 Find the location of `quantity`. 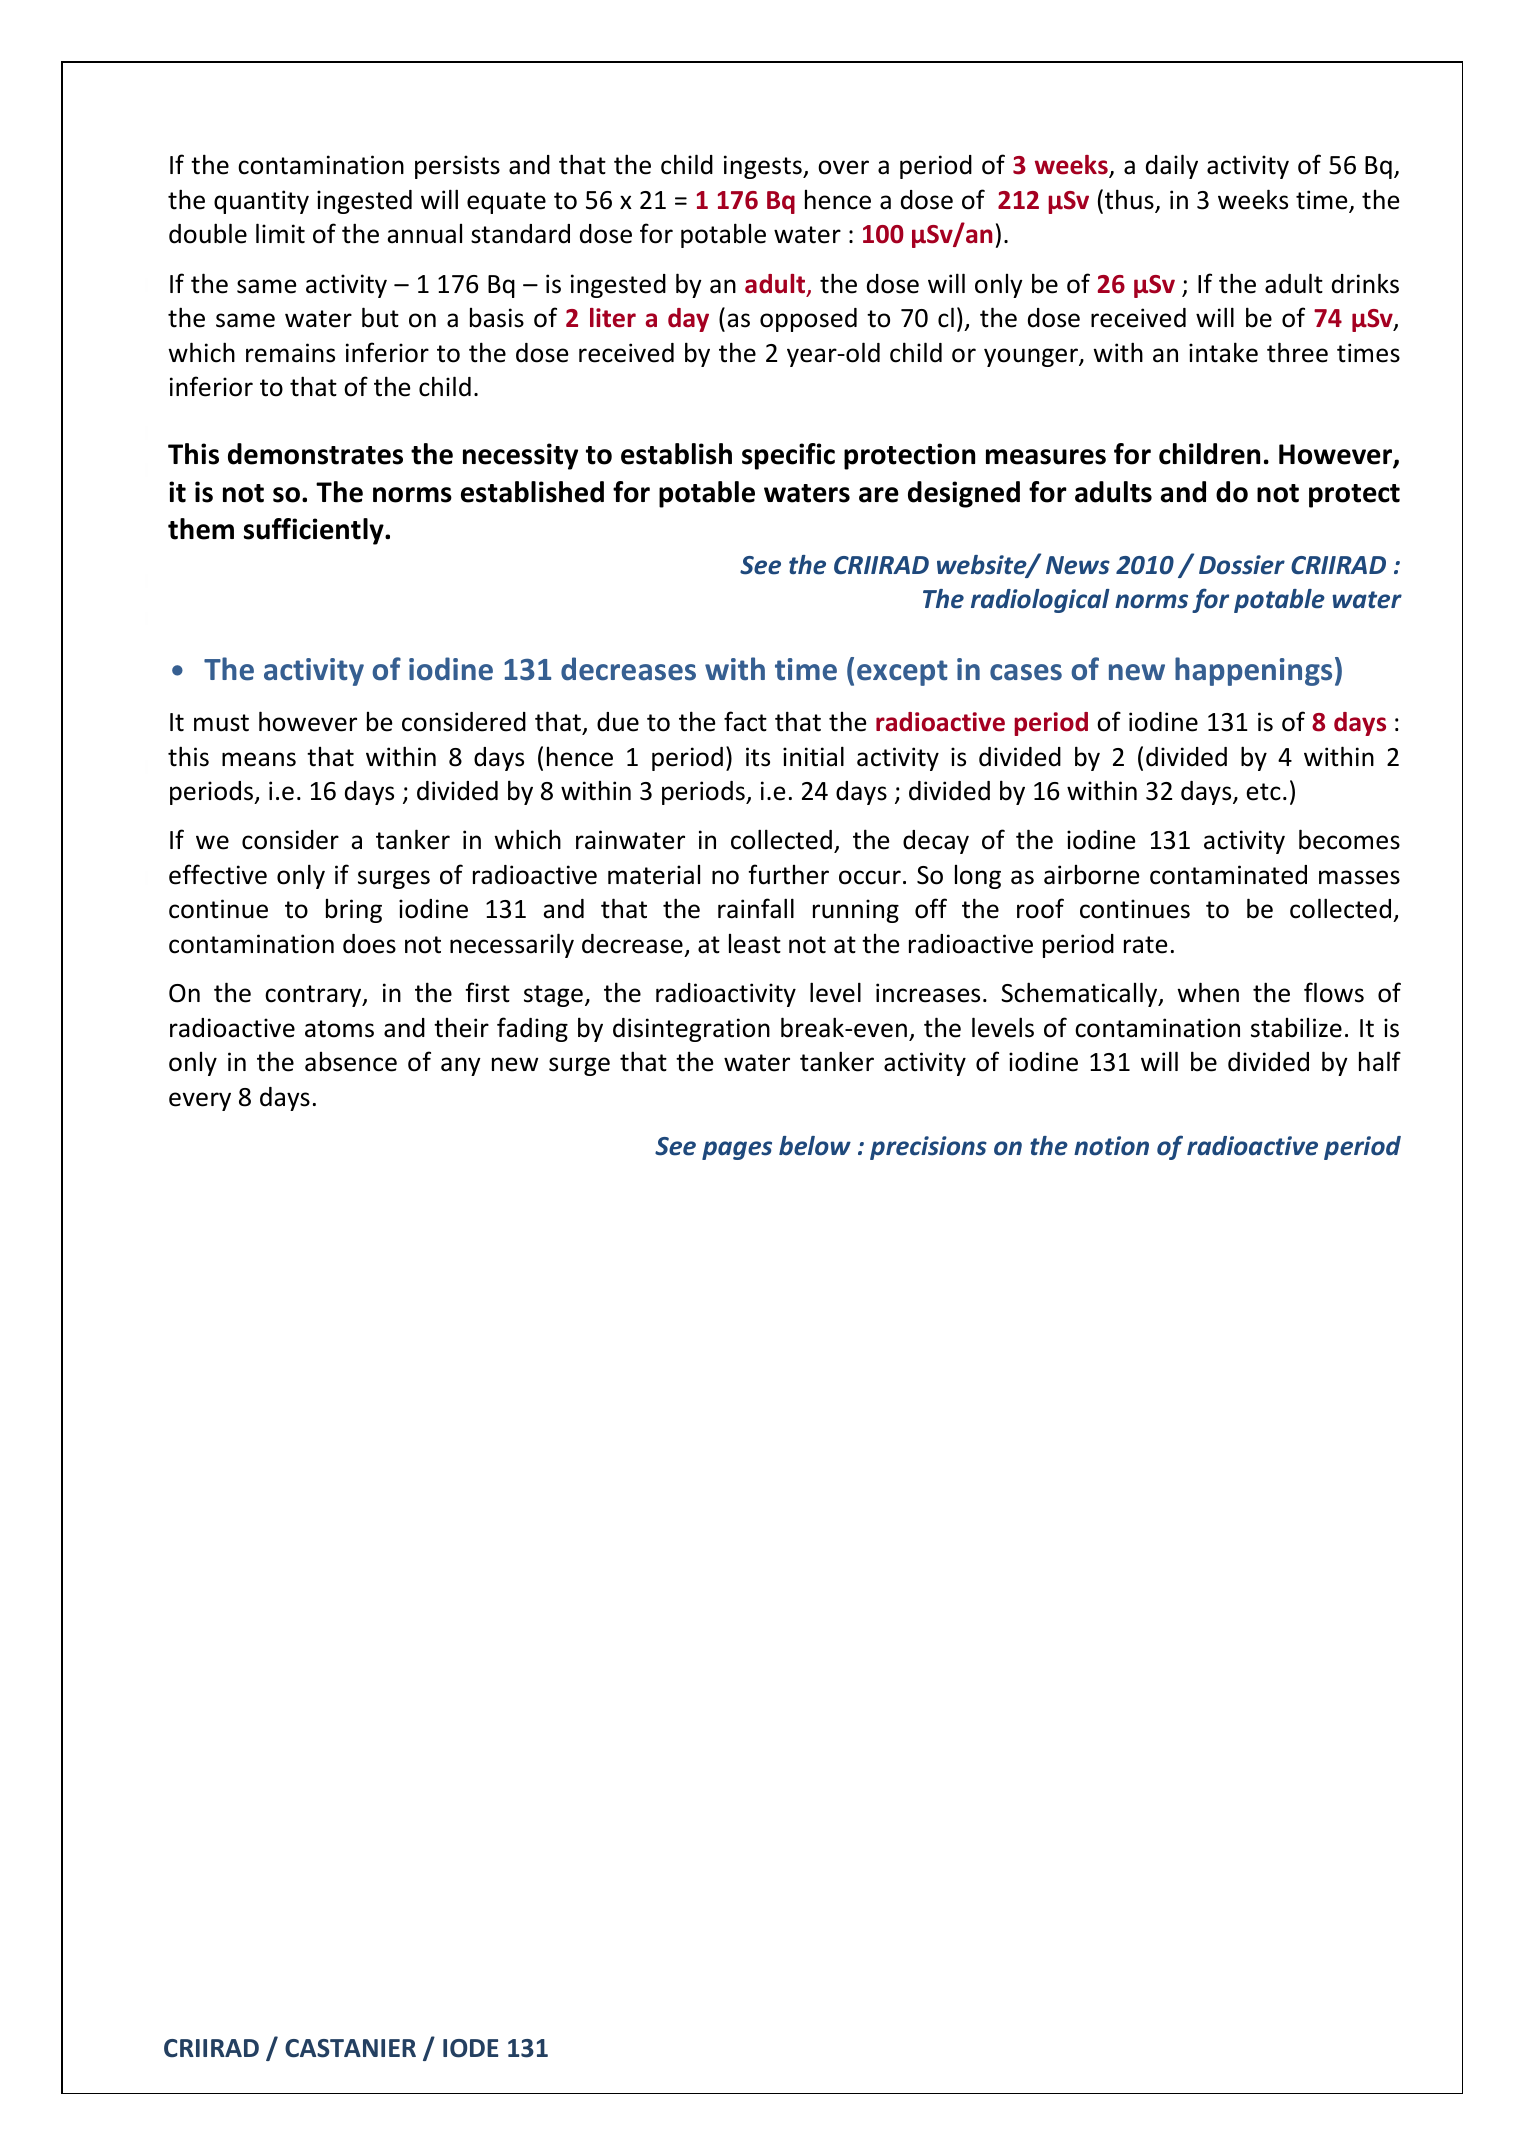

quantity is located at coordinates (261, 202).
